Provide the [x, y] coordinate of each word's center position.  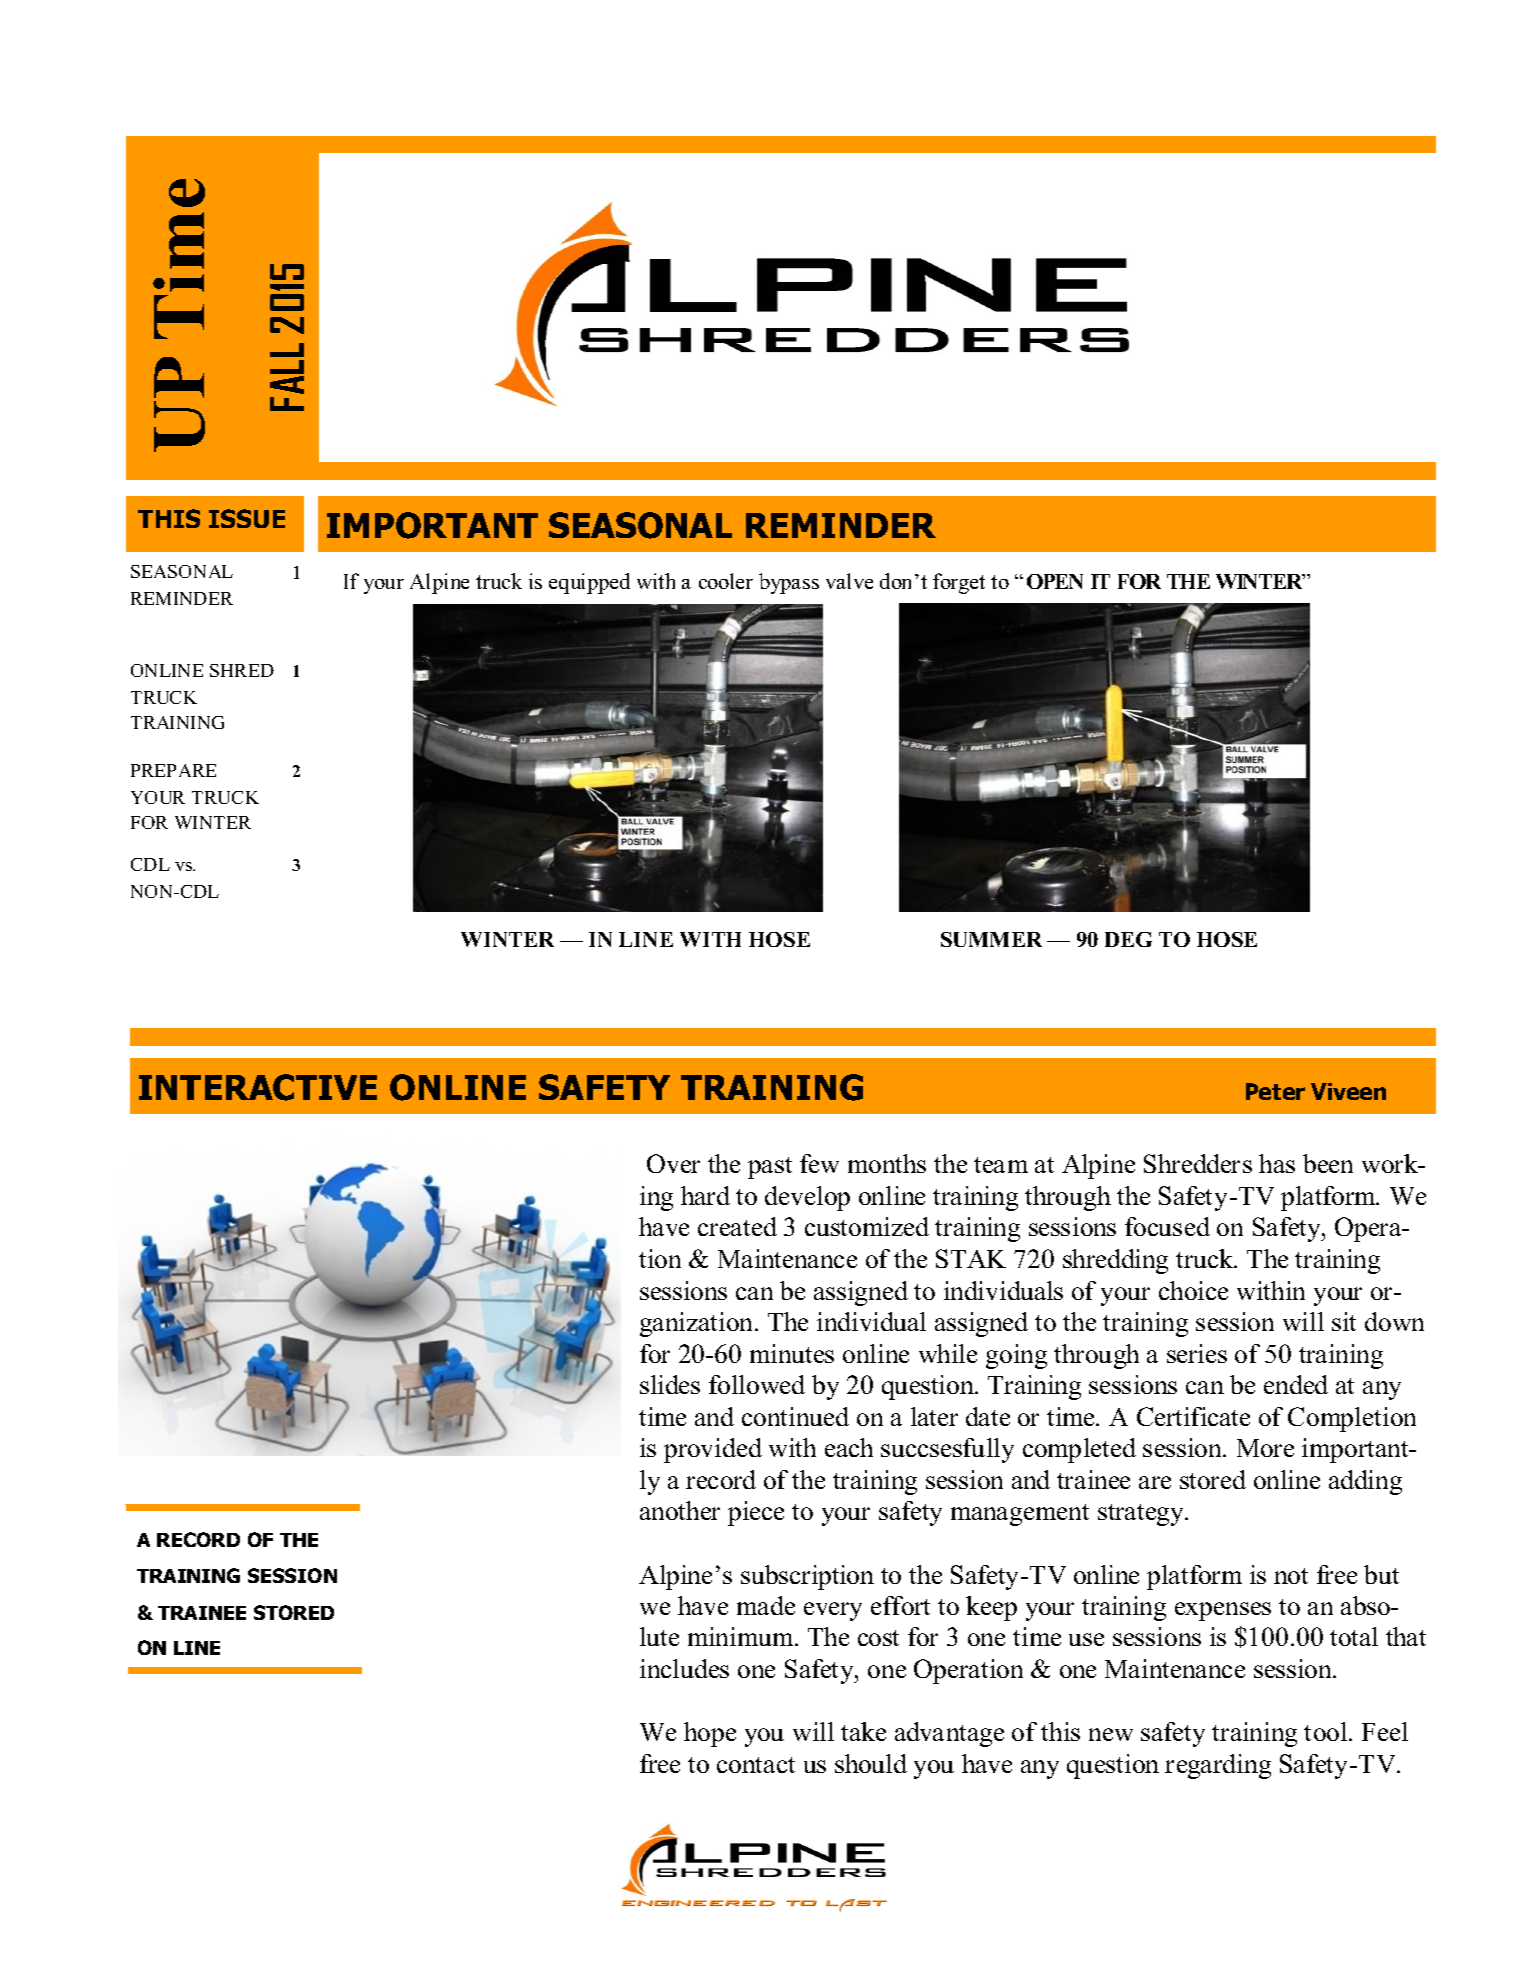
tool [1327, 1731]
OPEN [1055, 581]
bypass [789, 583]
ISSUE [247, 518]
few [819, 1163]
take [863, 1731]
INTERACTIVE [258, 1087]
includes [684, 1668]
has [1277, 1163]
